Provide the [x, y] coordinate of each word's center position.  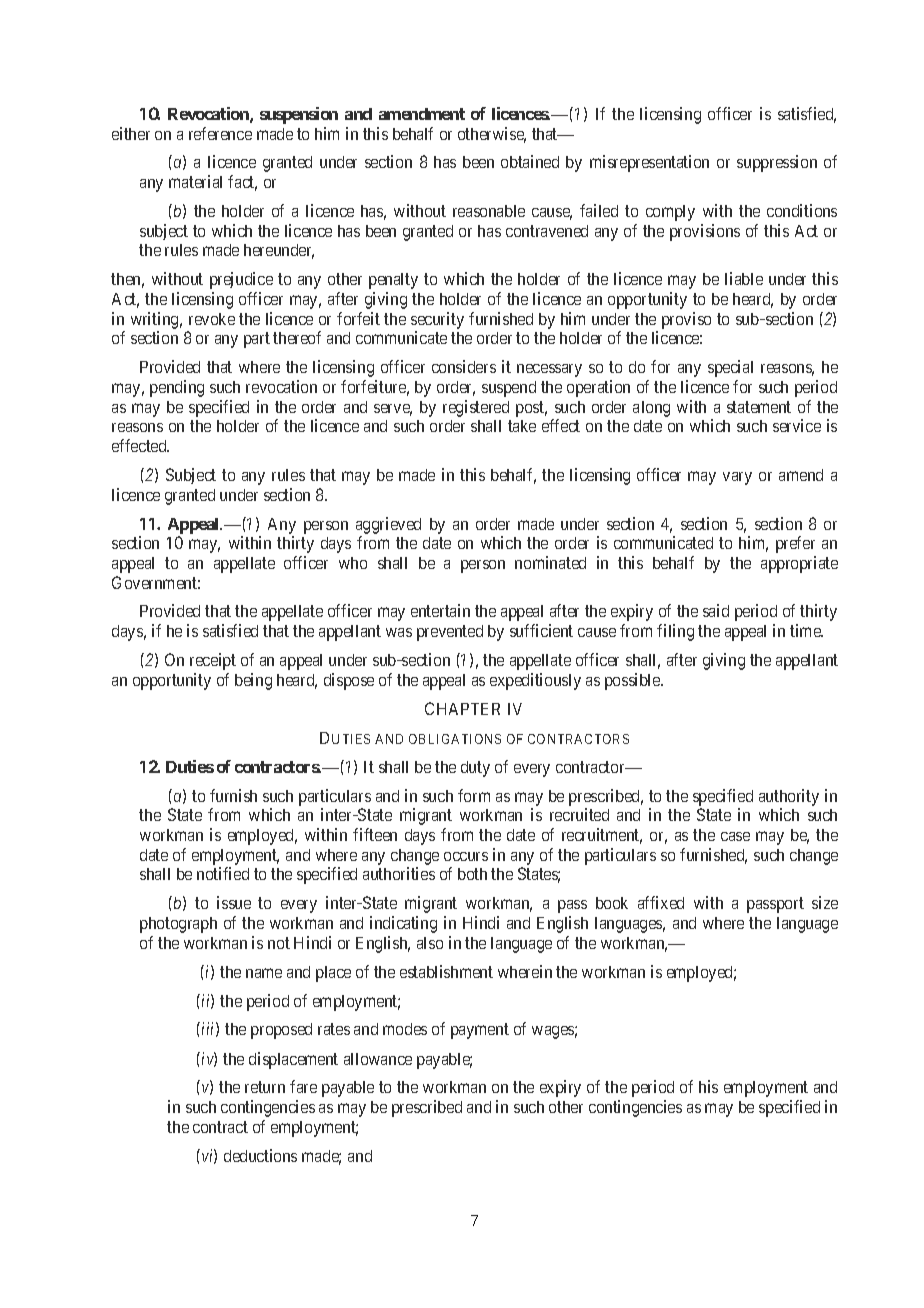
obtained [530, 161]
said [716, 610]
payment [480, 1031]
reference [220, 133]
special [730, 368]
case [735, 836]
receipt [213, 661]
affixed [661, 902]
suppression [777, 163]
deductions [260, 1155]
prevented [450, 633]
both [472, 874]
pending [177, 388]
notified [223, 873]
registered [476, 408]
